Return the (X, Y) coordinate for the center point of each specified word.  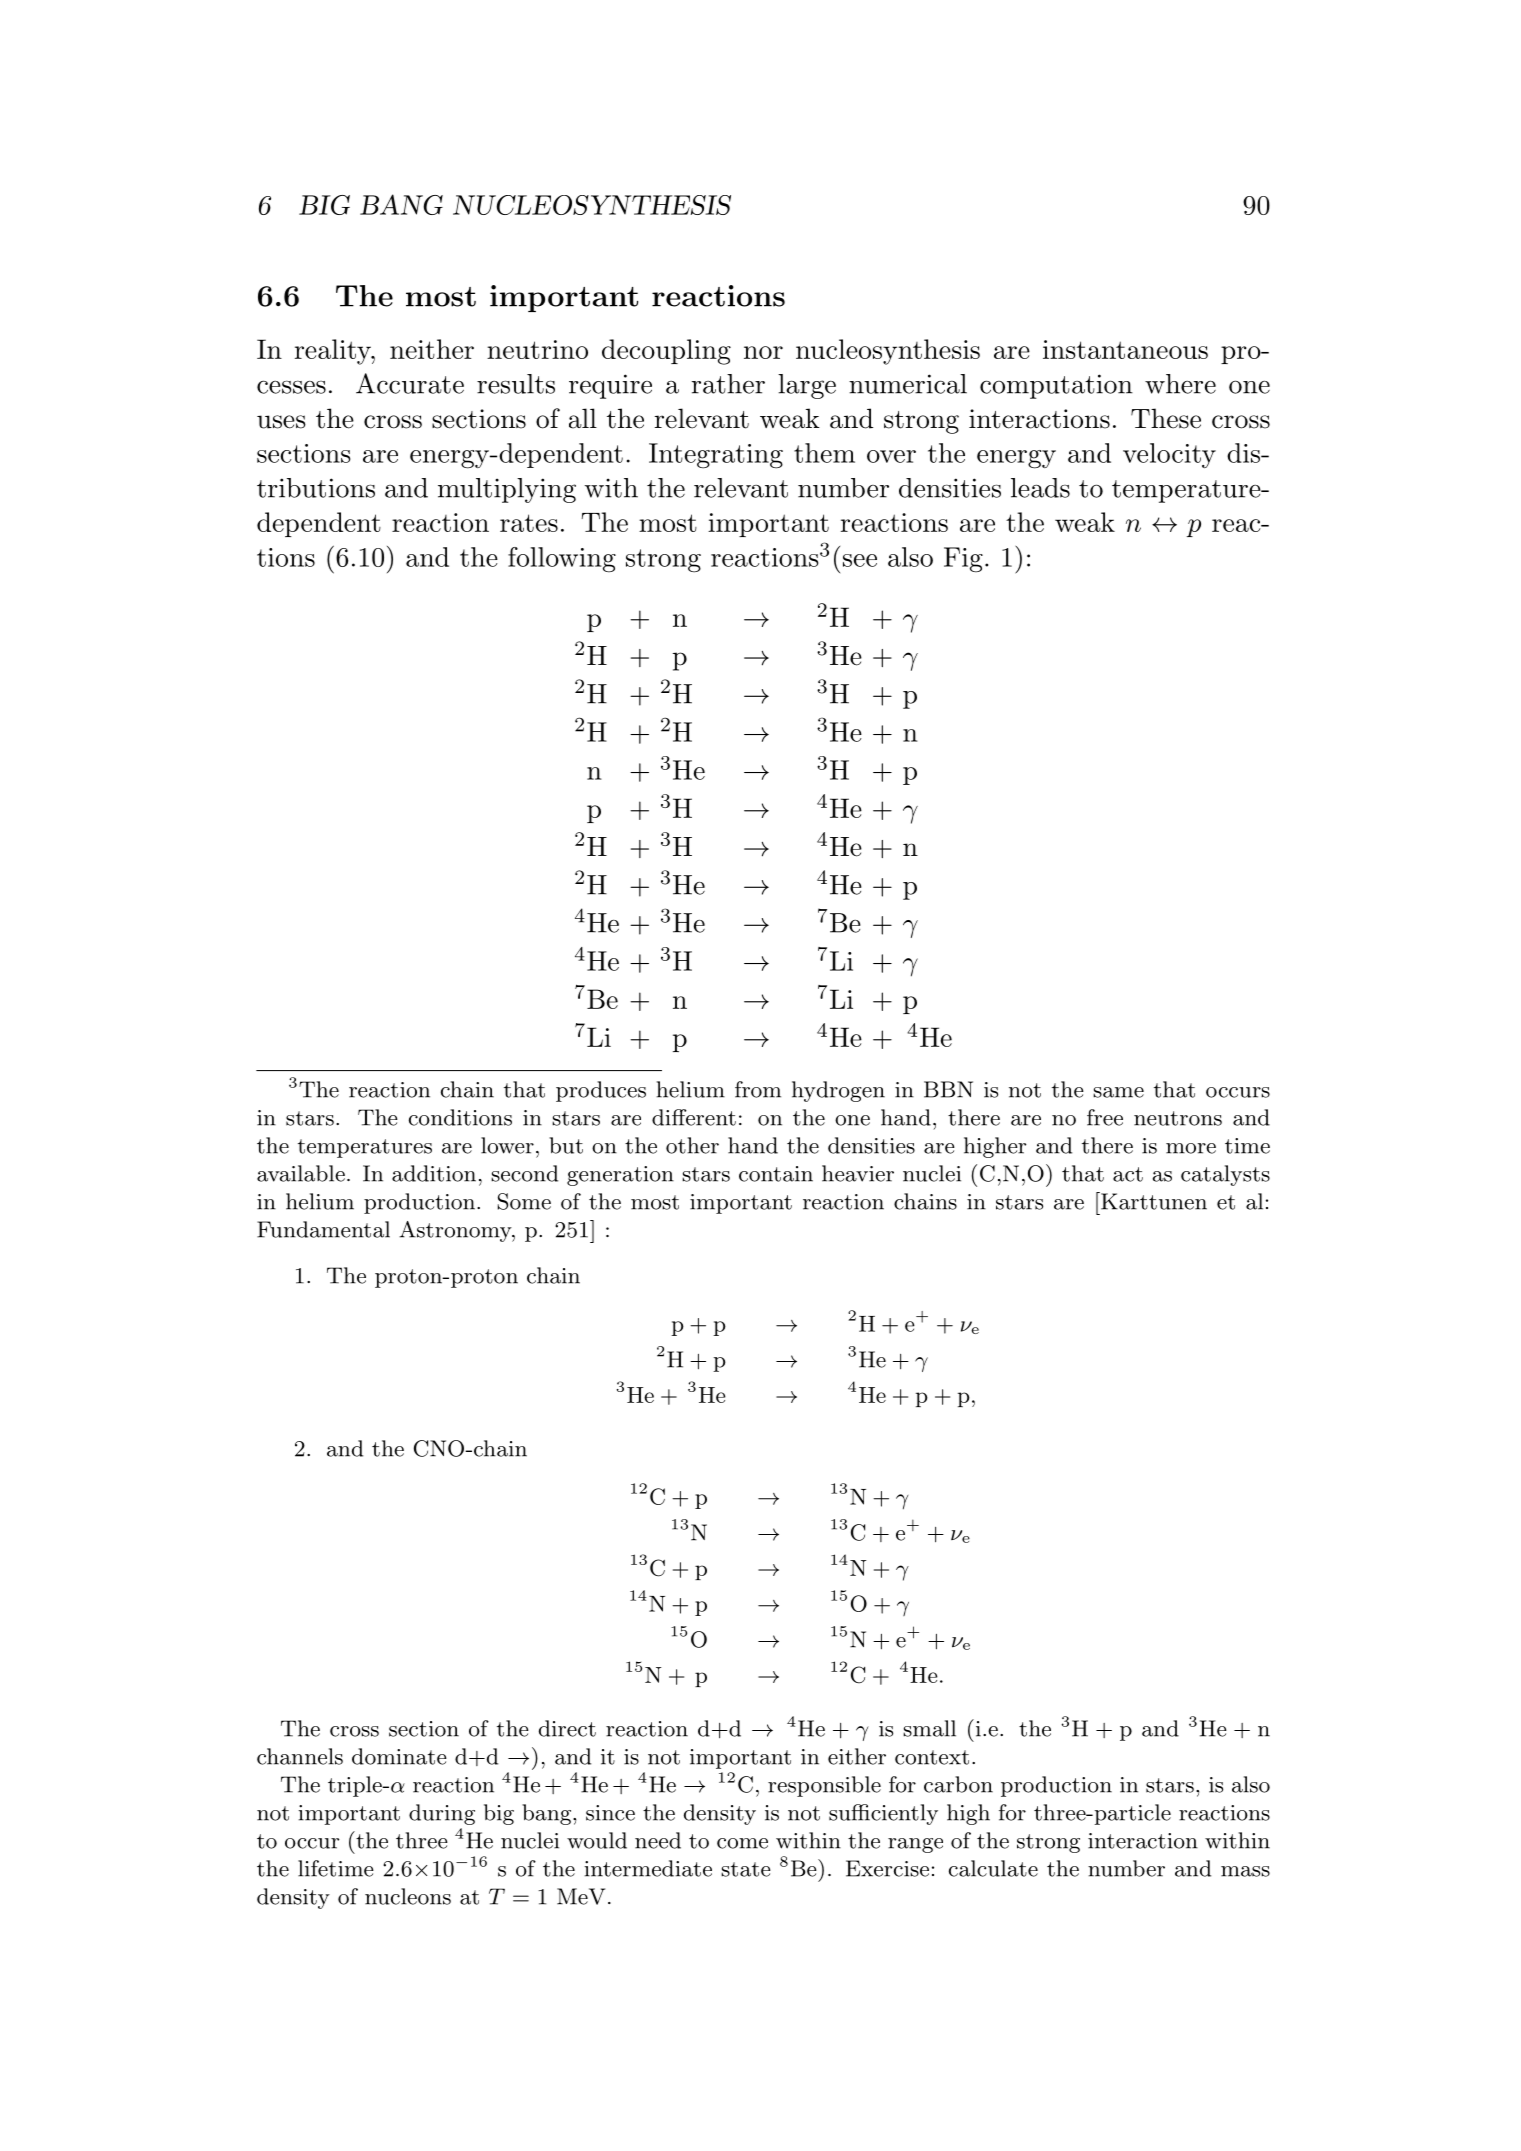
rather (728, 384)
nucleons (408, 1896)
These (1166, 418)
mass (1245, 1871)
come (742, 1843)
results (516, 384)
